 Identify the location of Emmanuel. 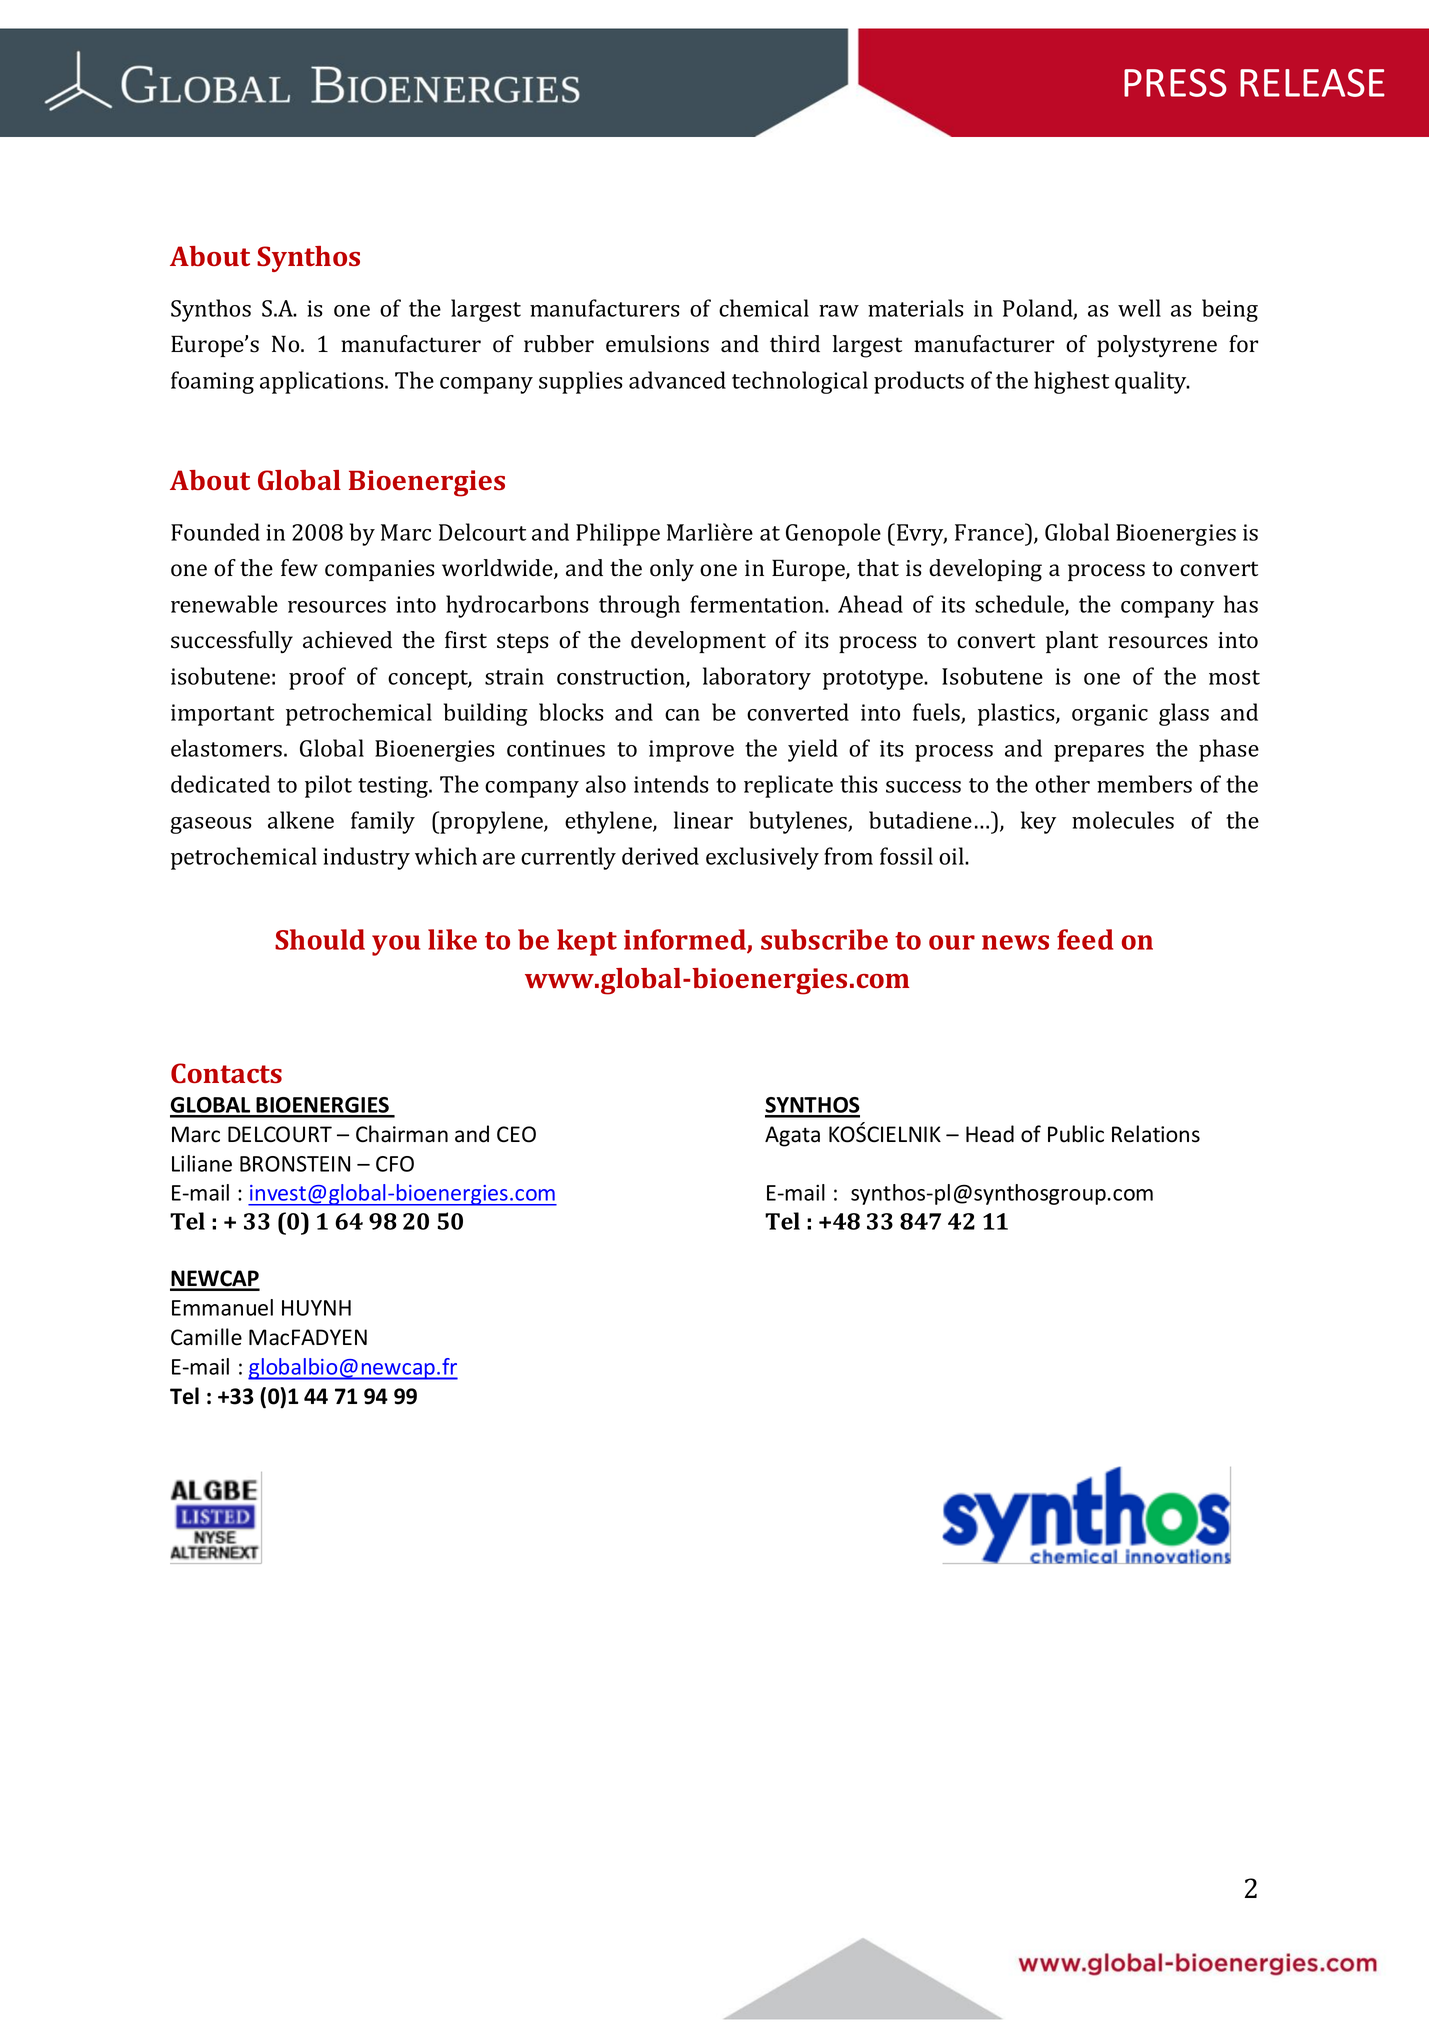
(222, 1307).
